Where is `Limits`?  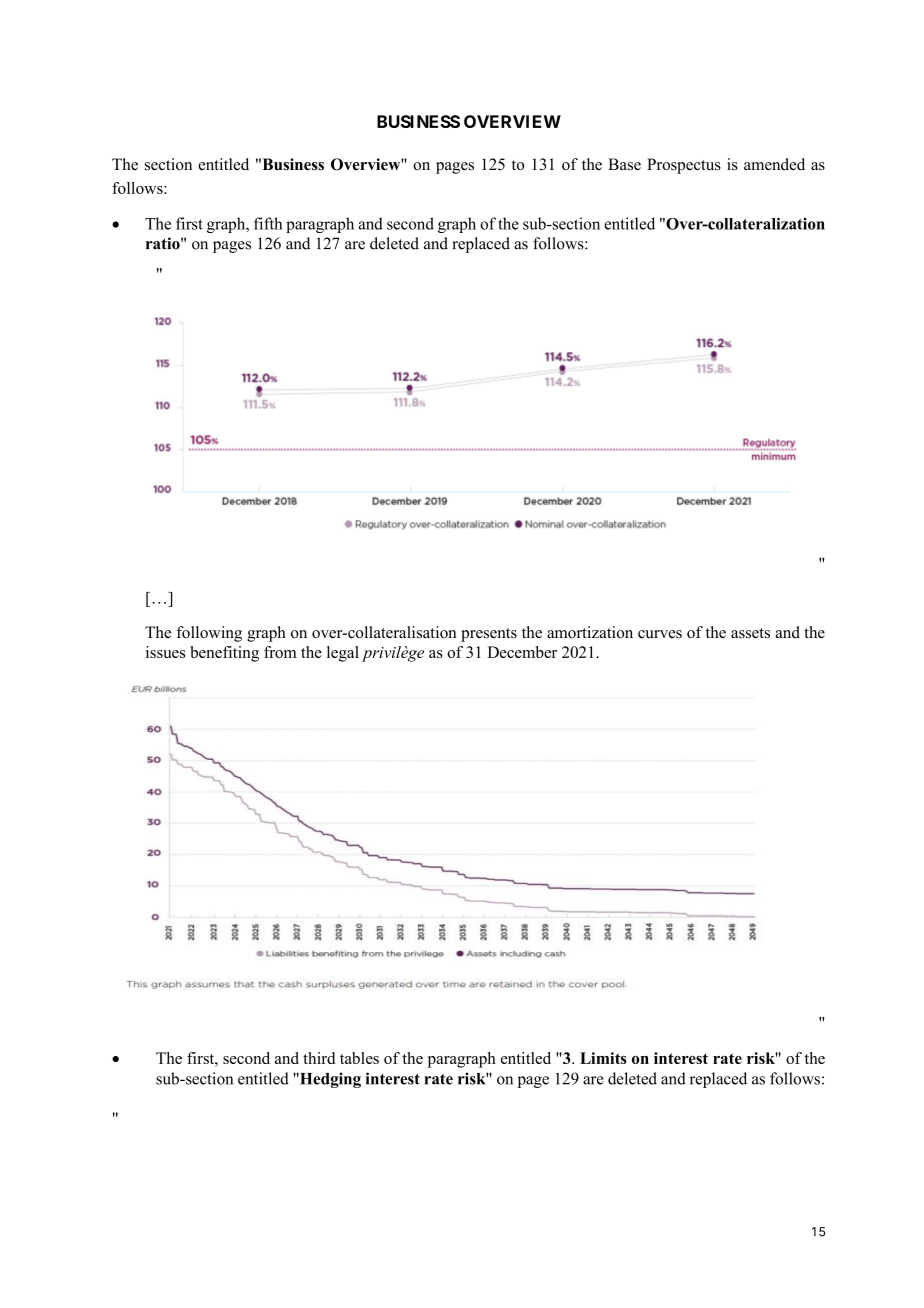
Limits is located at coordinates (603, 1058).
